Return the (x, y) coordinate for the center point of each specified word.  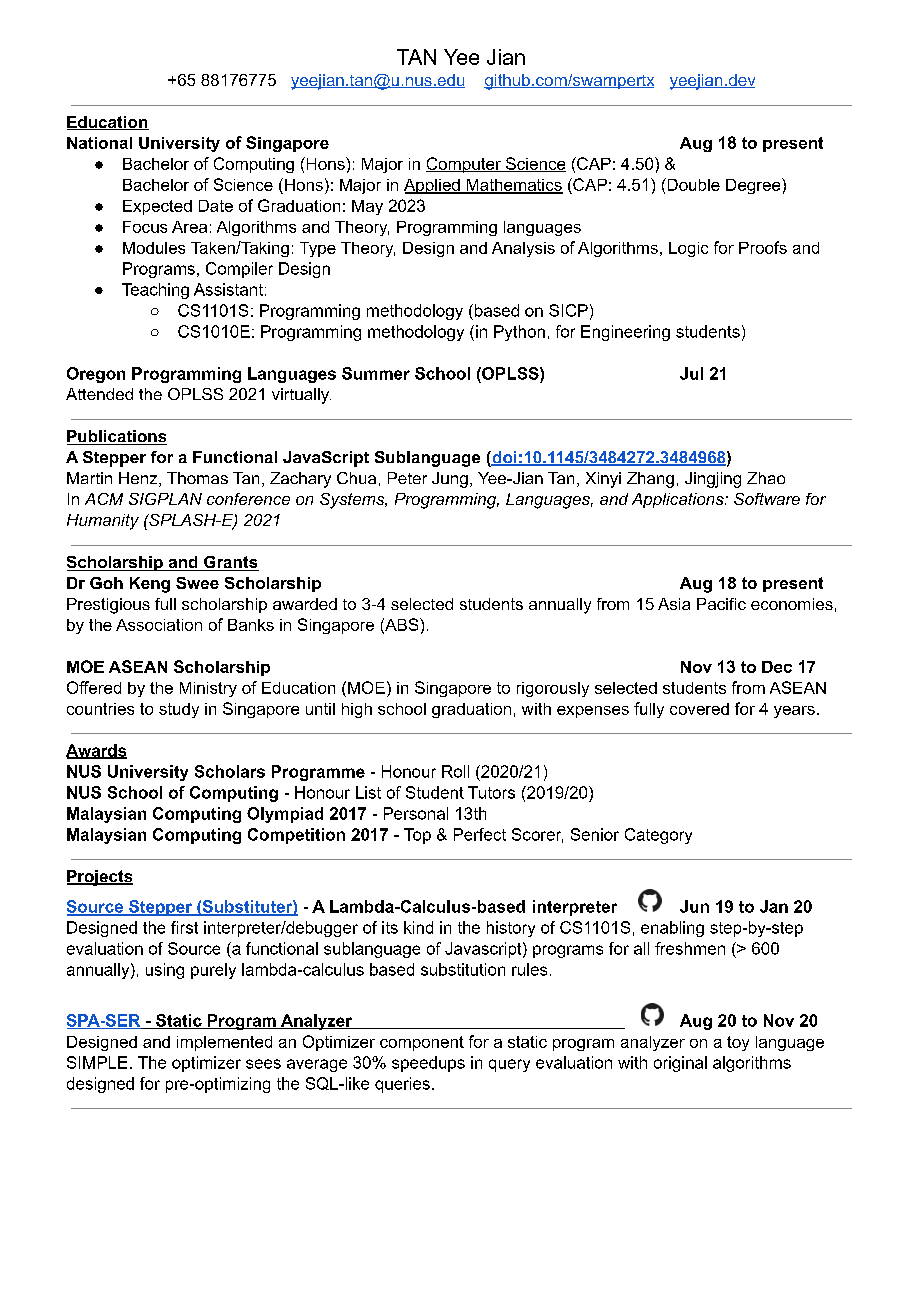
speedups (428, 1064)
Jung (450, 480)
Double (692, 184)
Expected (157, 207)
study (179, 710)
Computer (464, 165)
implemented (224, 1043)
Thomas (197, 478)
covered (699, 709)
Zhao (766, 478)
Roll (455, 771)
